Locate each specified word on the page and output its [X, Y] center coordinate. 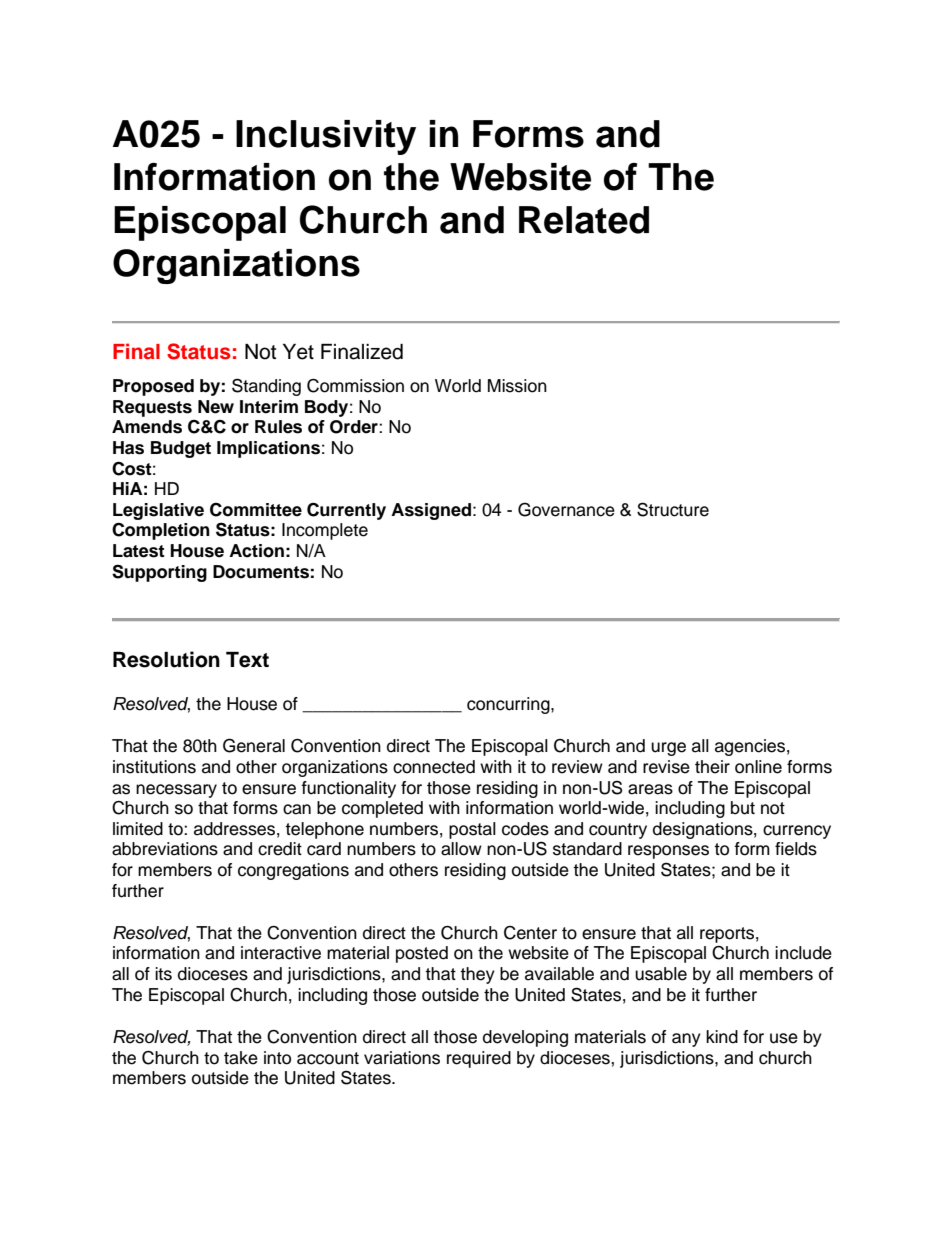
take [241, 1058]
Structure [673, 509]
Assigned [431, 511]
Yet [298, 352]
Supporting [159, 573]
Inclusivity [326, 137]
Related [584, 220]
